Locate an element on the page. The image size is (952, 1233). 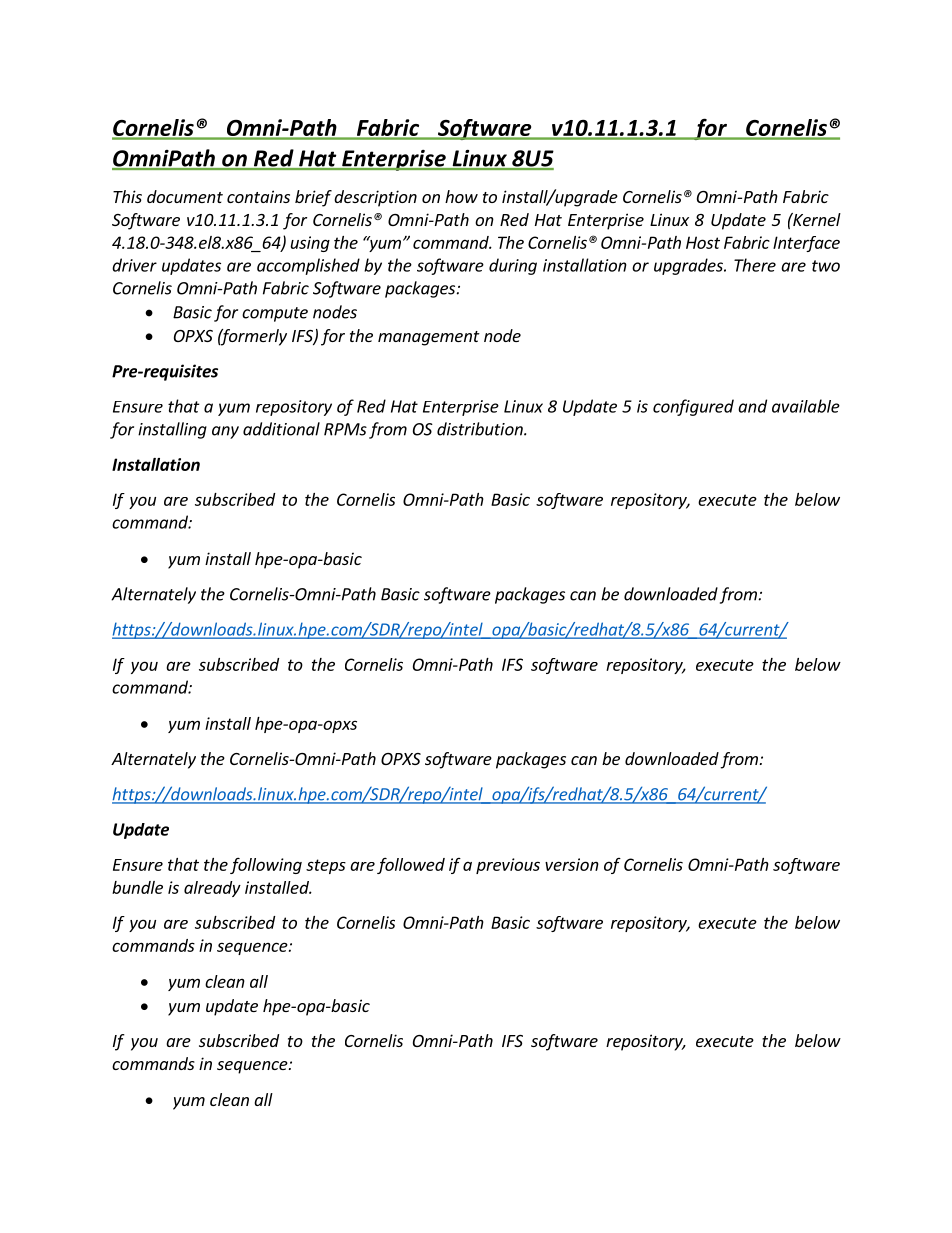
configured is located at coordinates (693, 407).
